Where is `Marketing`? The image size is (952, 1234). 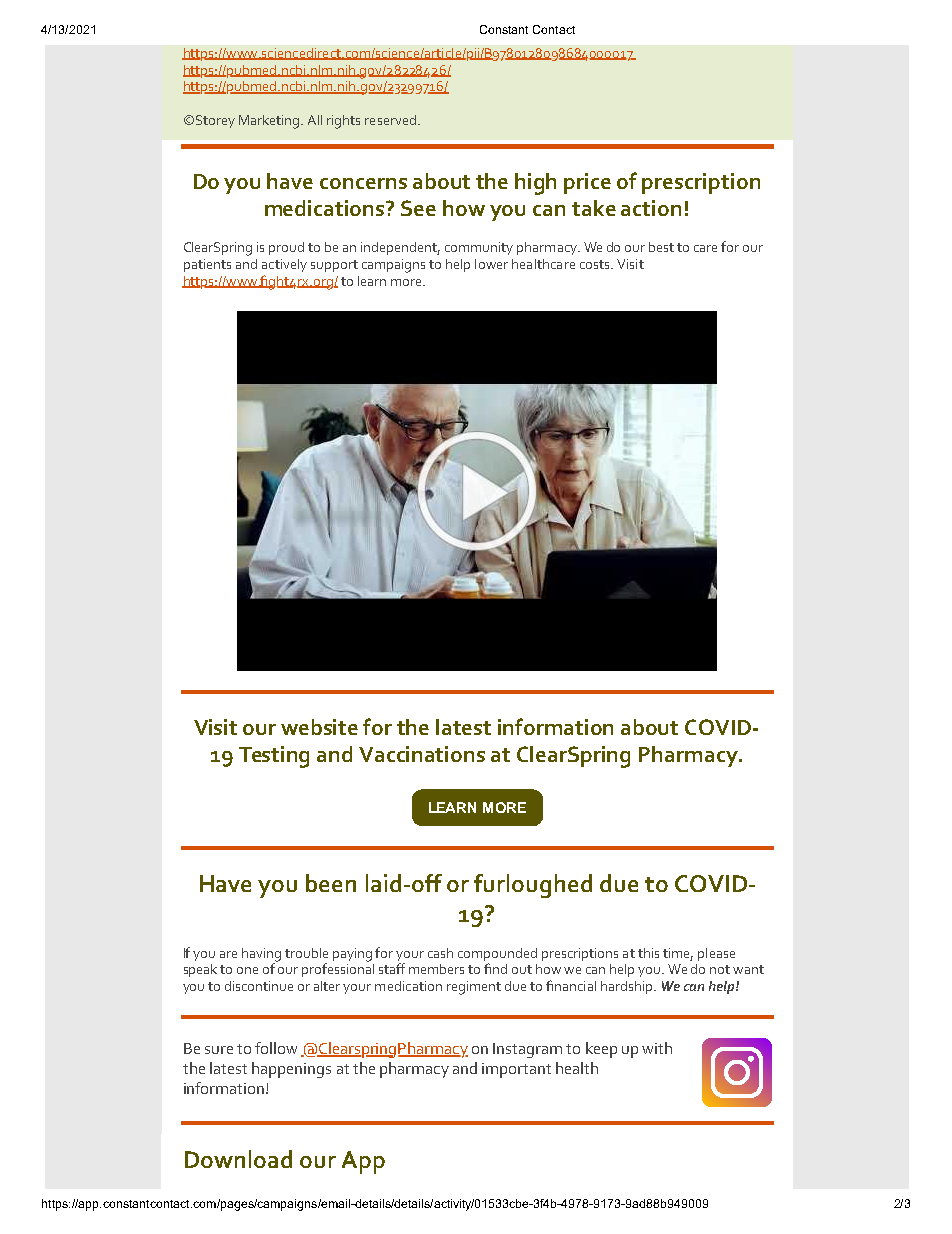
Marketing is located at coordinates (270, 122).
